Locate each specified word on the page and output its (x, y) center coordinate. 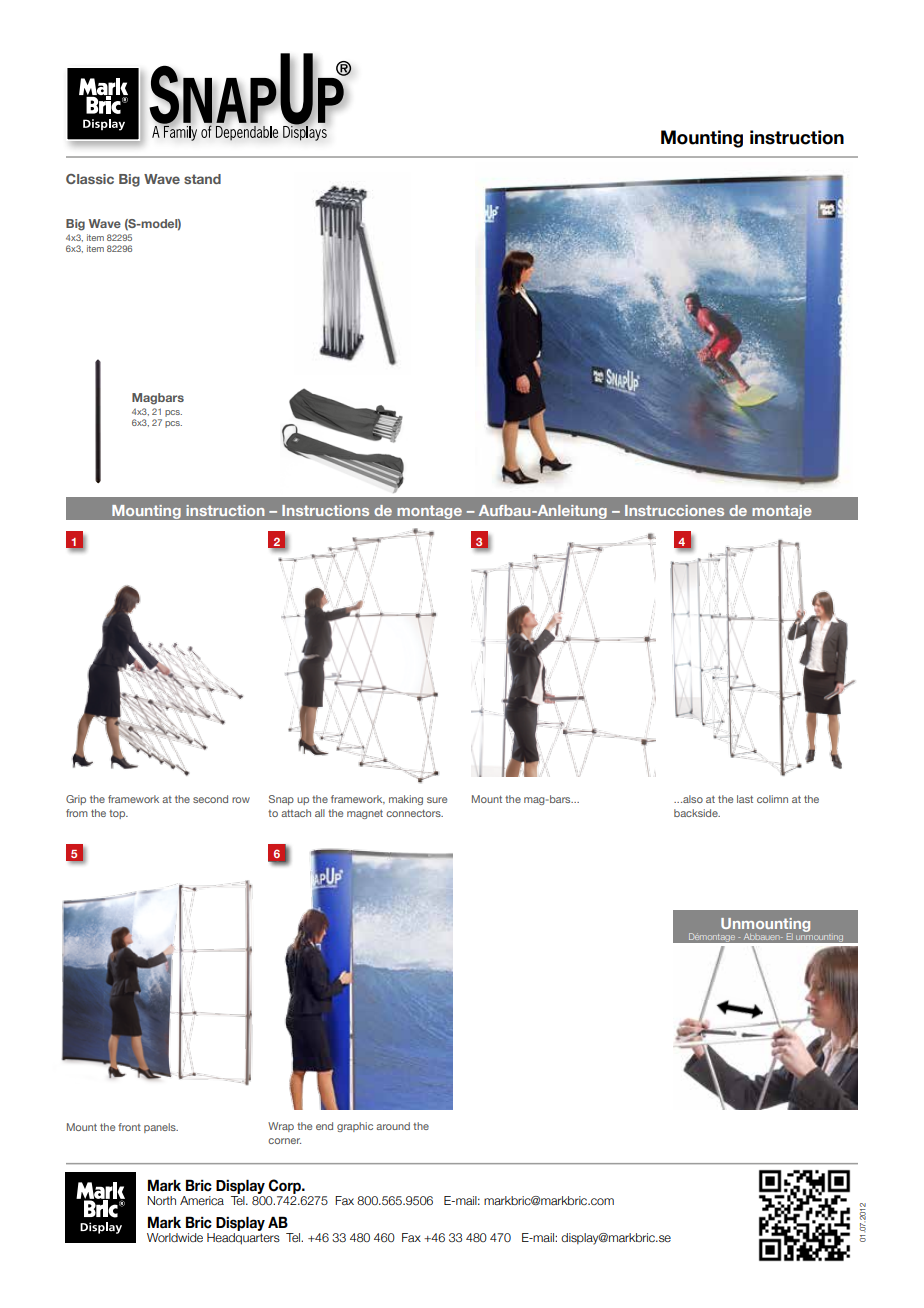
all (320, 813)
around (393, 1126)
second (210, 799)
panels (161, 1128)
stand (202, 179)
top (118, 814)
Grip (76, 800)
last (745, 799)
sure (437, 800)
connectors (414, 813)
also (692, 799)
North (161, 1200)
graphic (355, 1127)
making (406, 800)
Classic (90, 179)
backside (697, 813)
